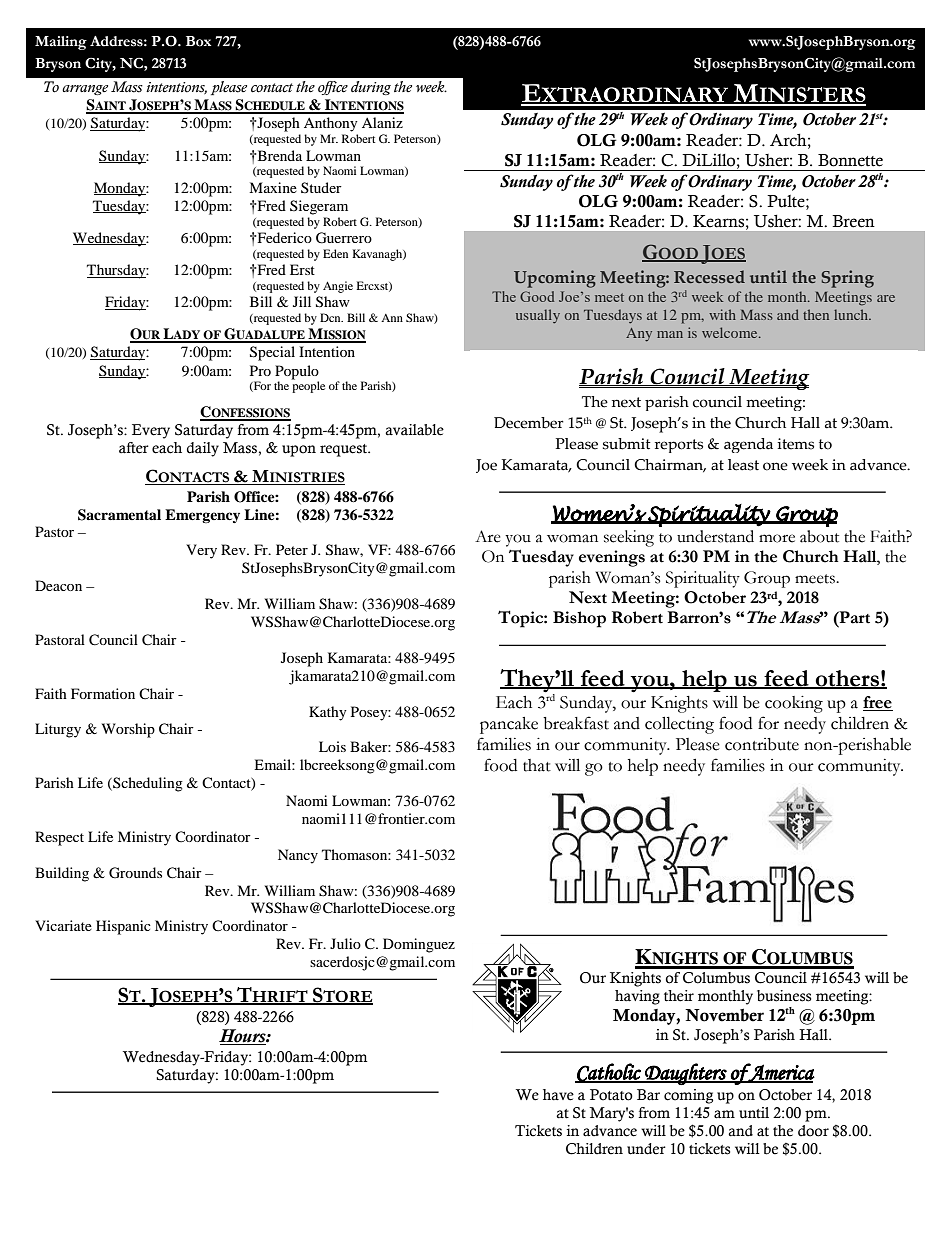  What do you see at coordinates (612, 558) in the screenshot?
I see `evenings` at bounding box center [612, 558].
